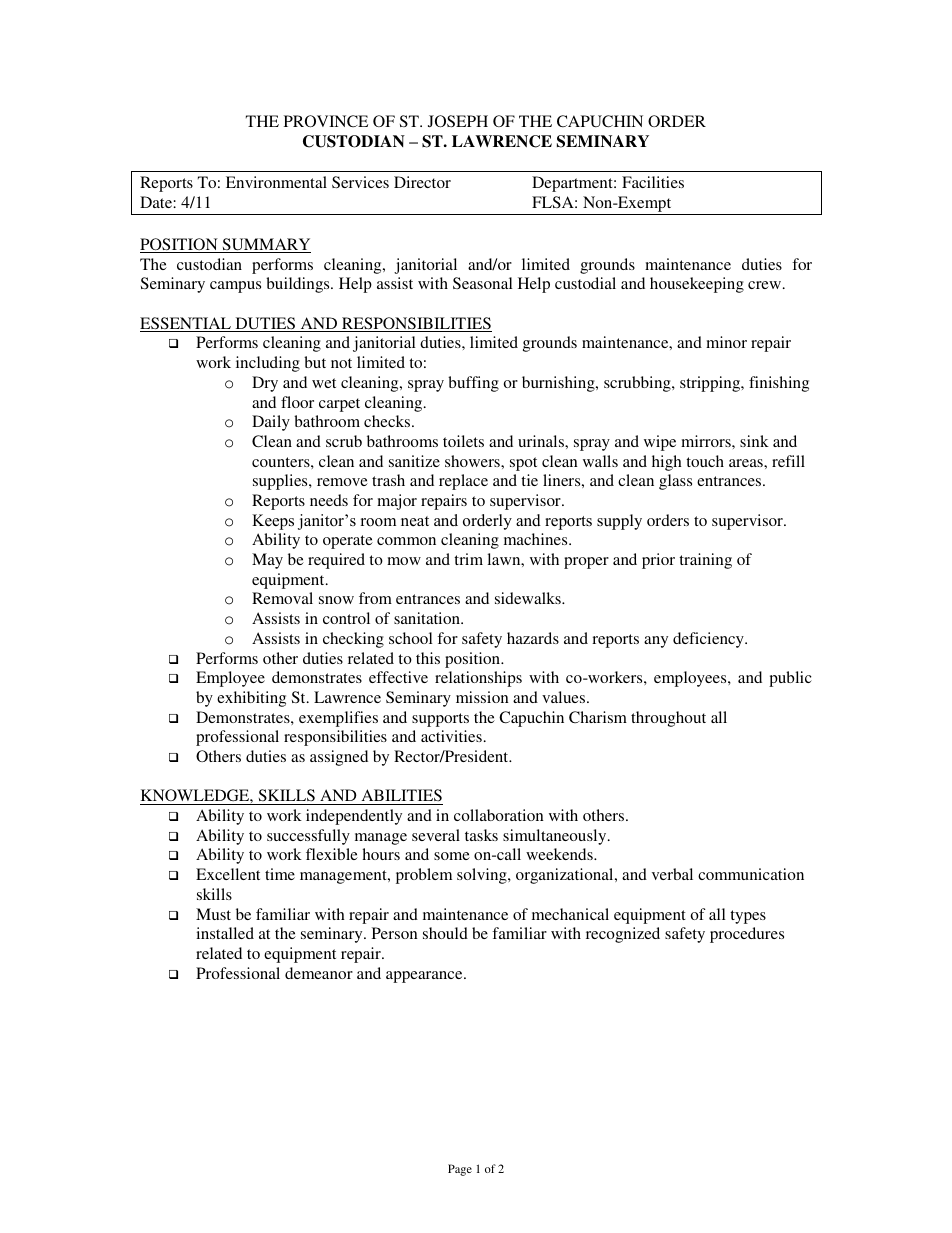 The image size is (952, 1233). What do you see at coordinates (276, 182) in the screenshot?
I see `Environmental` at bounding box center [276, 182].
